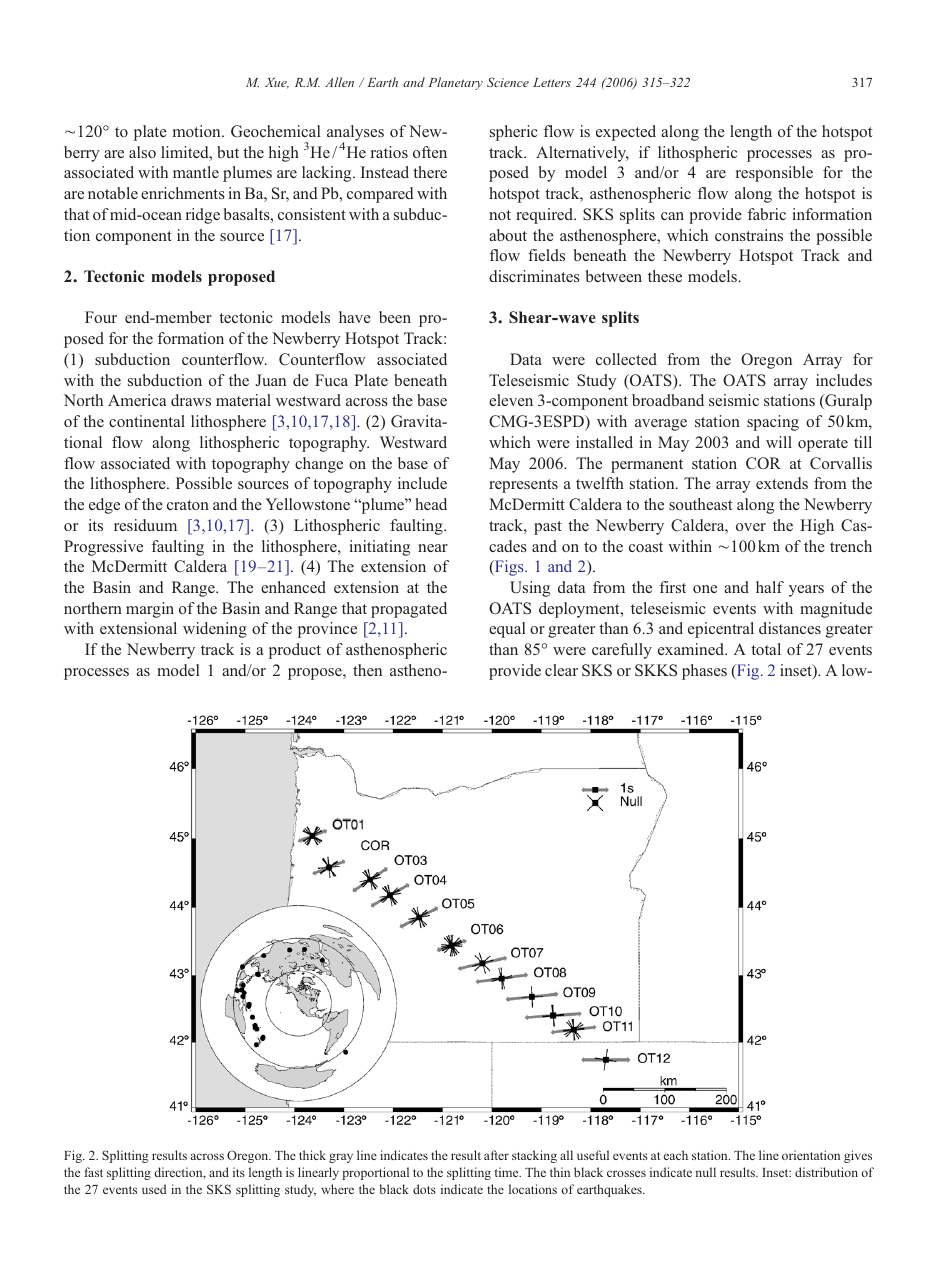 This screenshot has height=1288, width=944. Describe the element at coordinates (706, 1172) in the screenshot. I see `null` at that location.
